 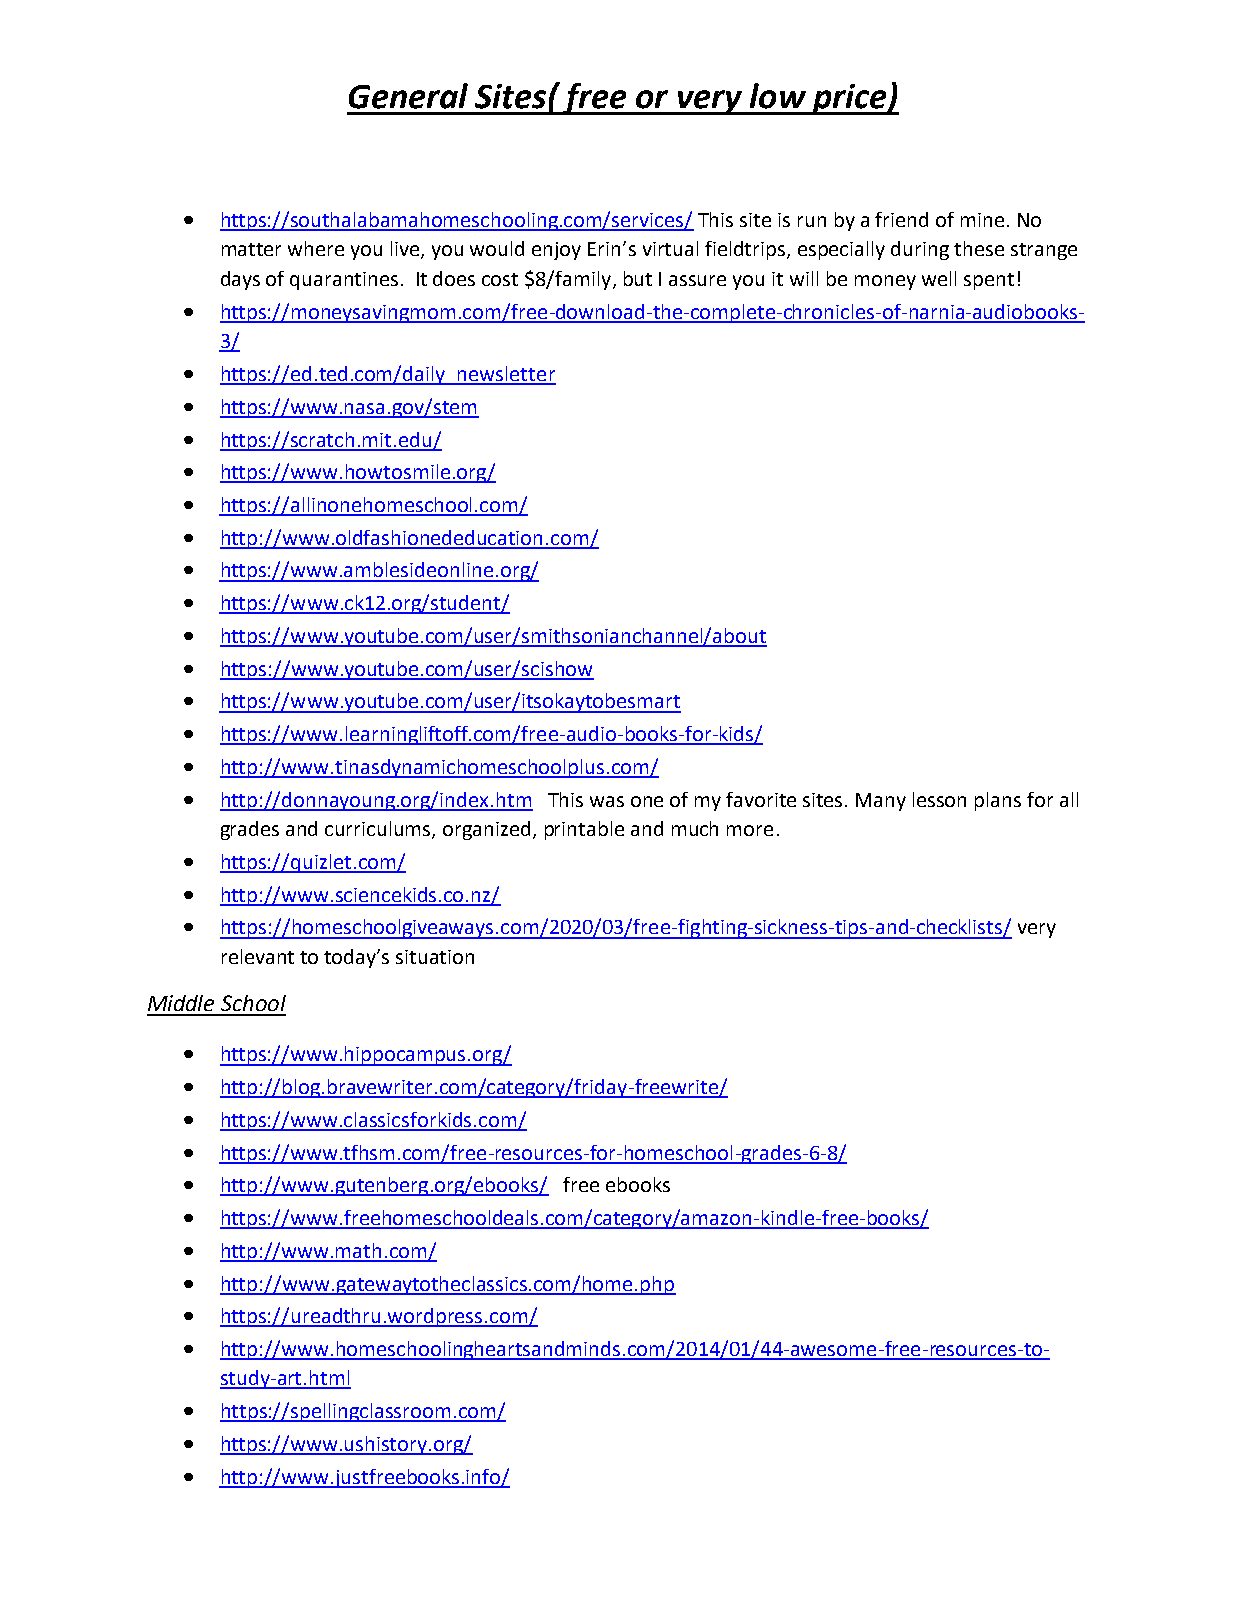 I want to click on relevant, so click(x=258, y=956).
